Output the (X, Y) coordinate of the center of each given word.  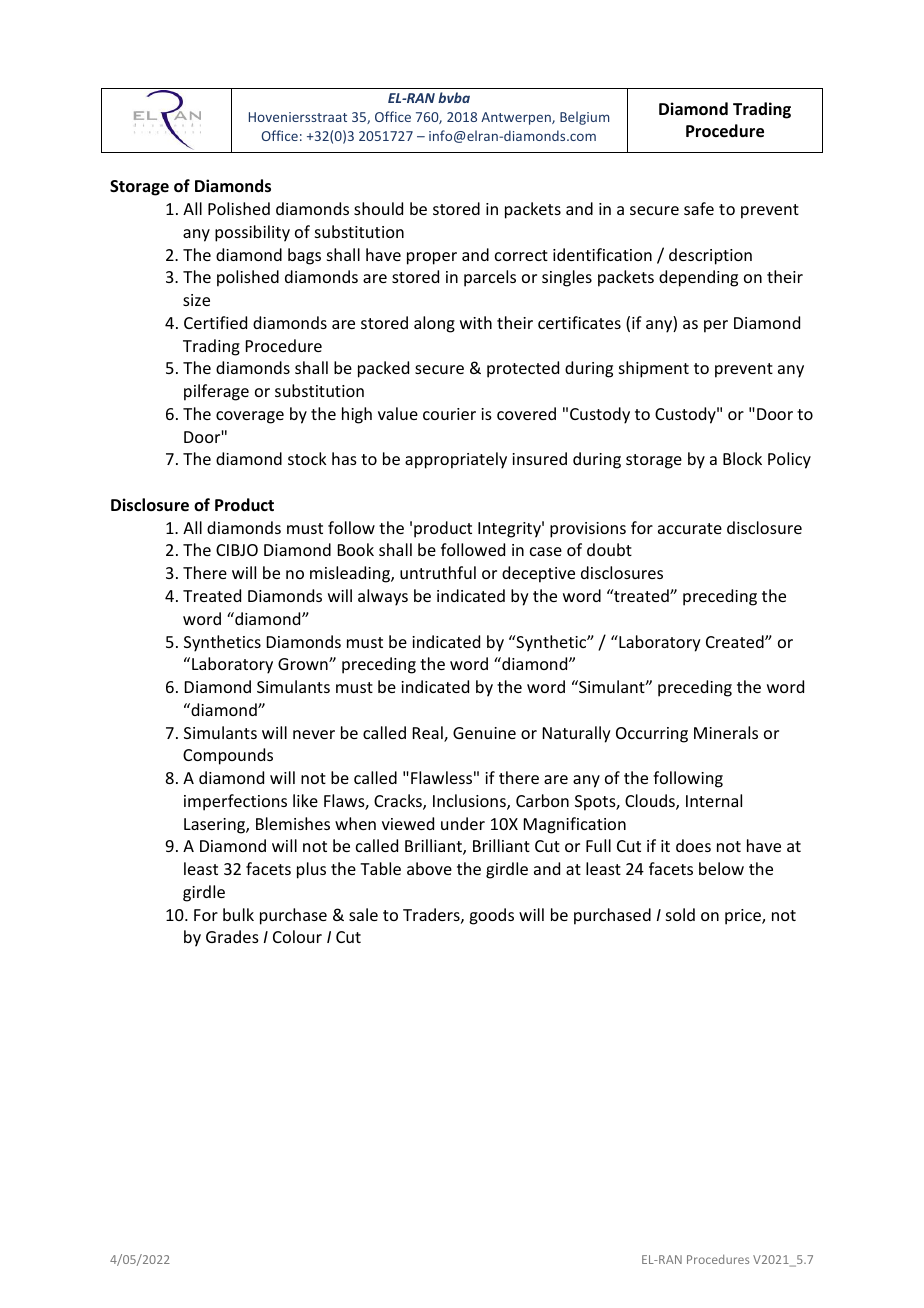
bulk (238, 914)
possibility (252, 233)
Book (356, 549)
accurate (690, 528)
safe (699, 208)
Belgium (584, 118)
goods (491, 916)
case (546, 551)
